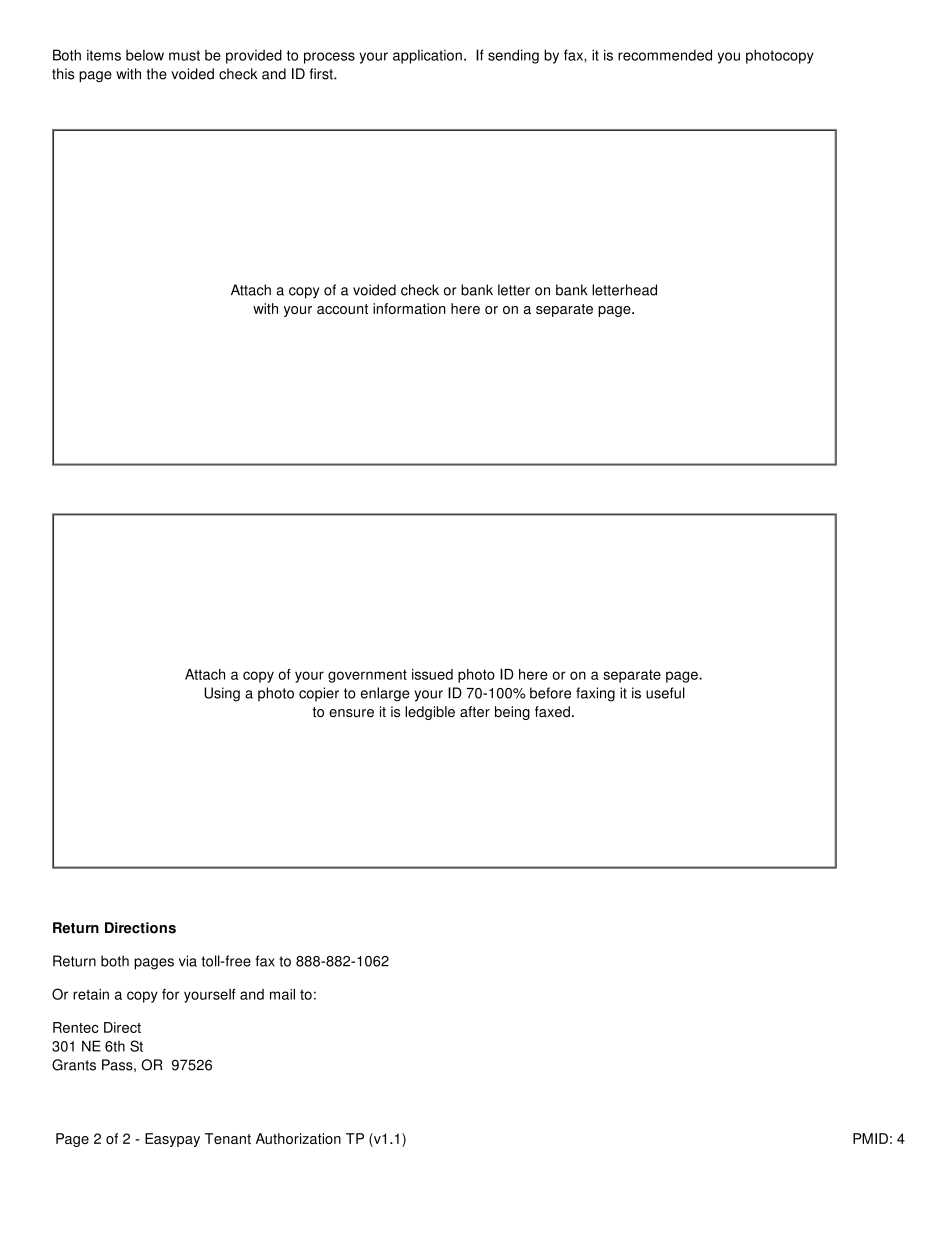 Image resolution: width=952 pixels, height=1233 pixels. Describe the element at coordinates (298, 1138) in the document. I see `Authorization` at that location.
